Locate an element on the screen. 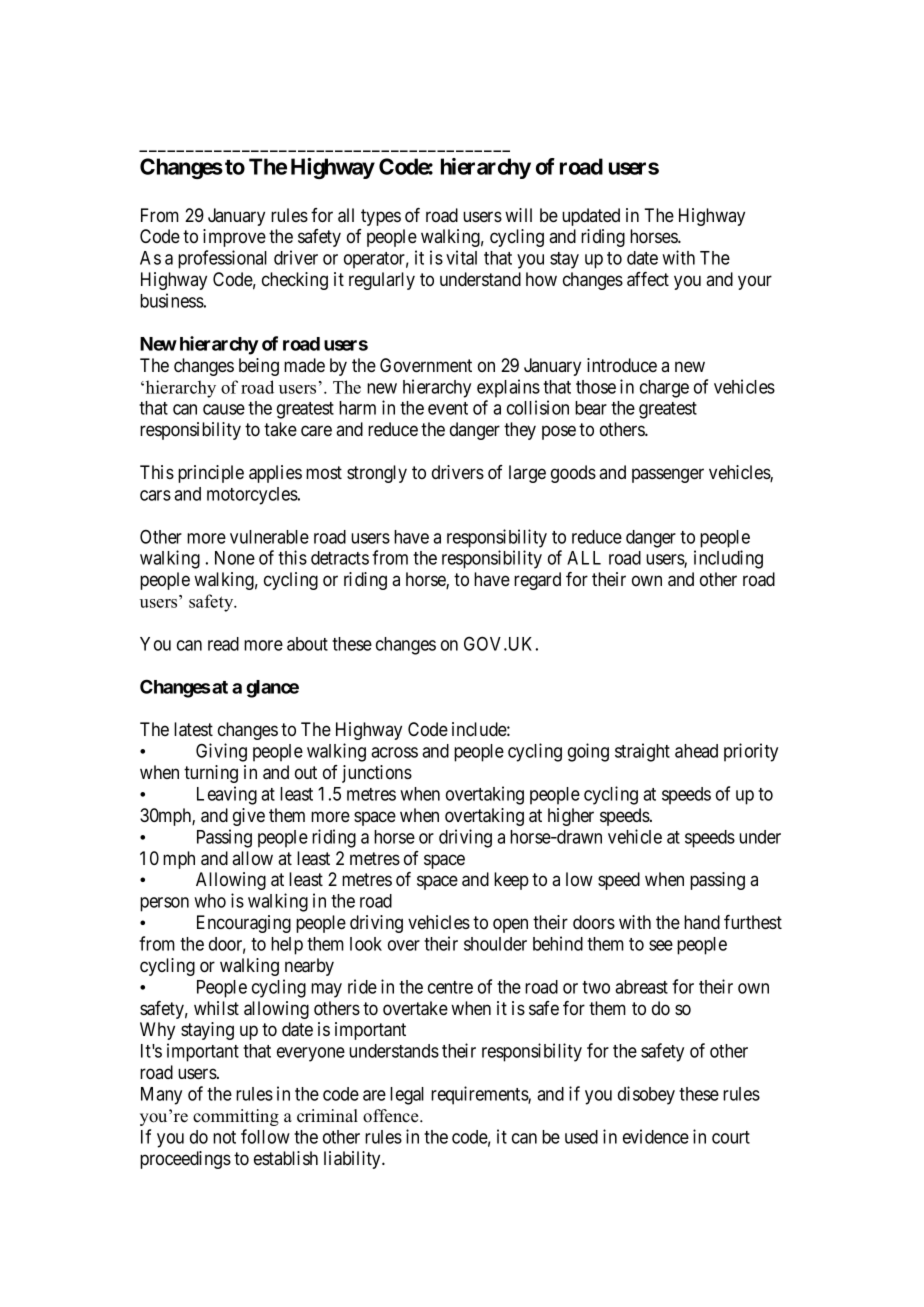 Image resolution: width=924 pixels, height=1307 pixels. ahead is located at coordinates (696, 751).
